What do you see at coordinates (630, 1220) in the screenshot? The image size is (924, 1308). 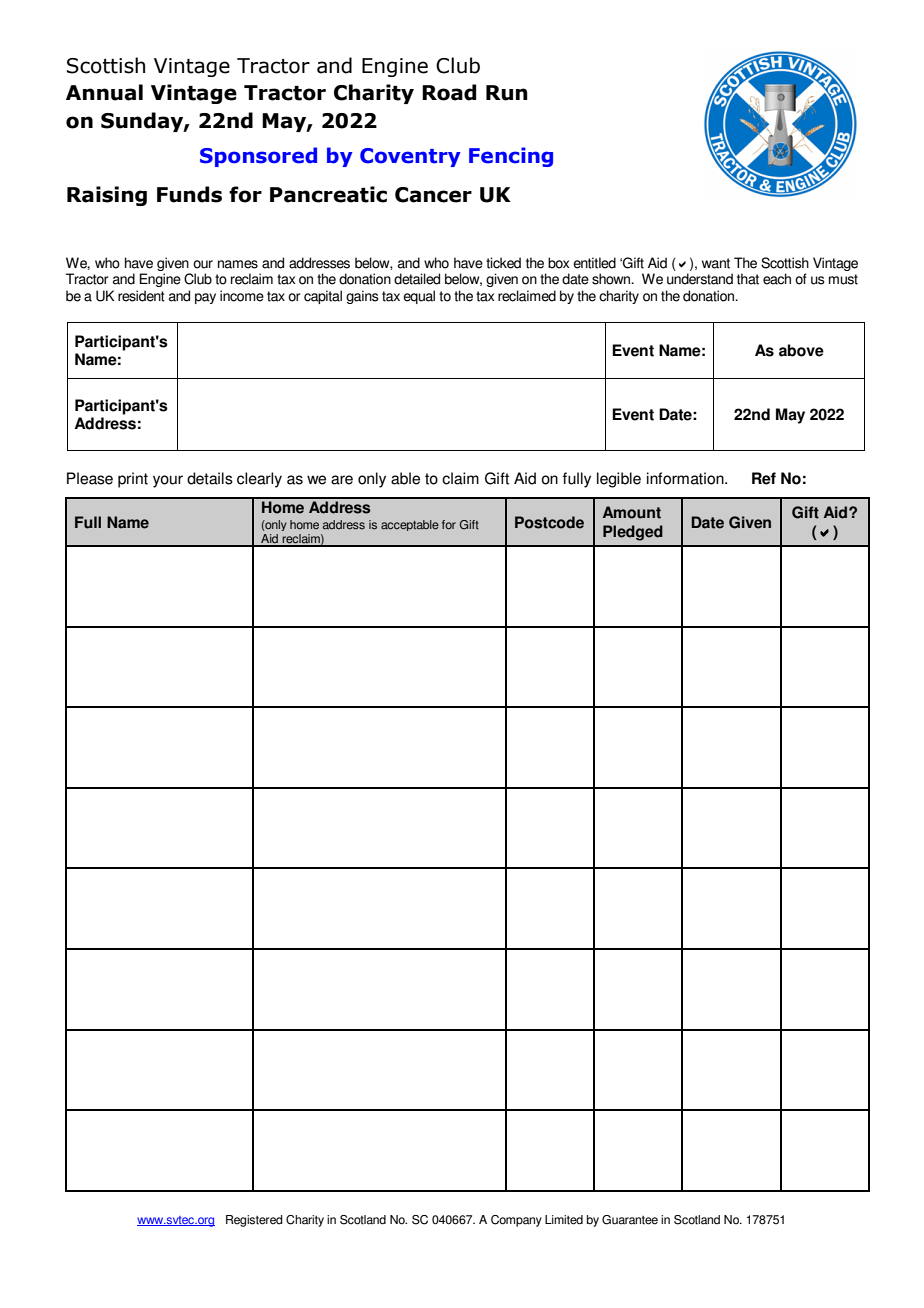 I see `Guarantee` at bounding box center [630, 1220].
